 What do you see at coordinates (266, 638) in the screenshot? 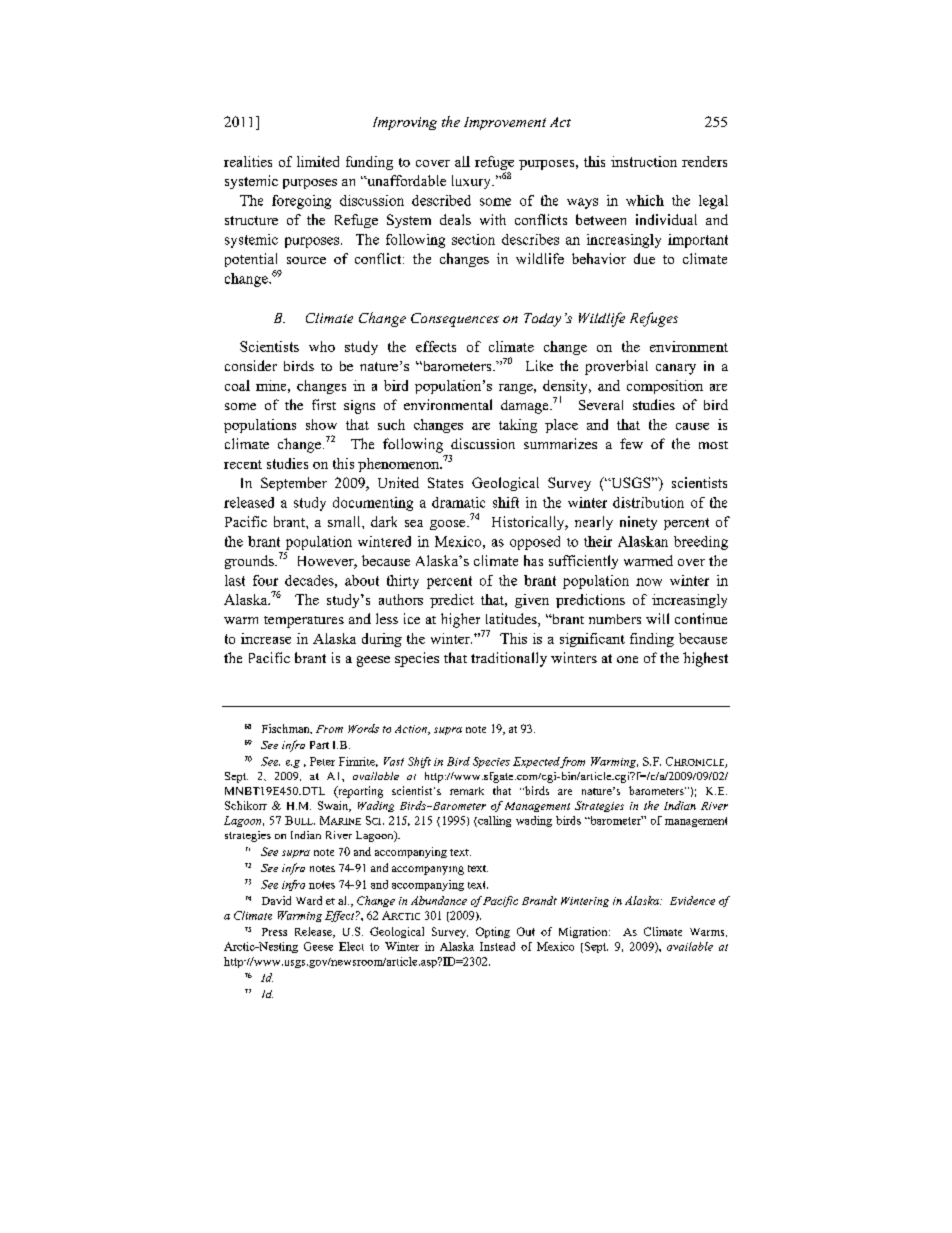
I see `increase` at bounding box center [266, 638].
